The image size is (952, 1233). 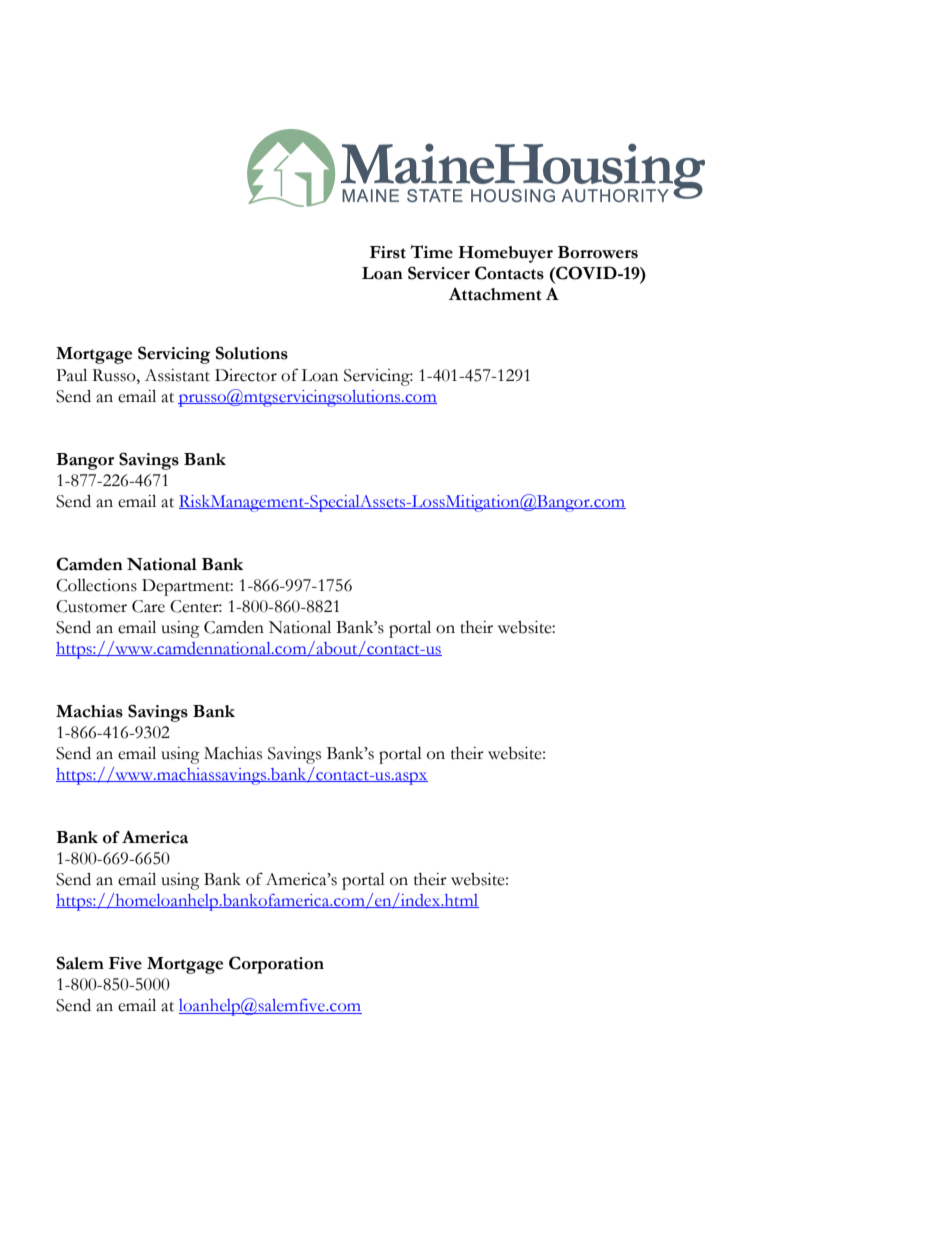 I want to click on Customer, so click(x=91, y=606).
